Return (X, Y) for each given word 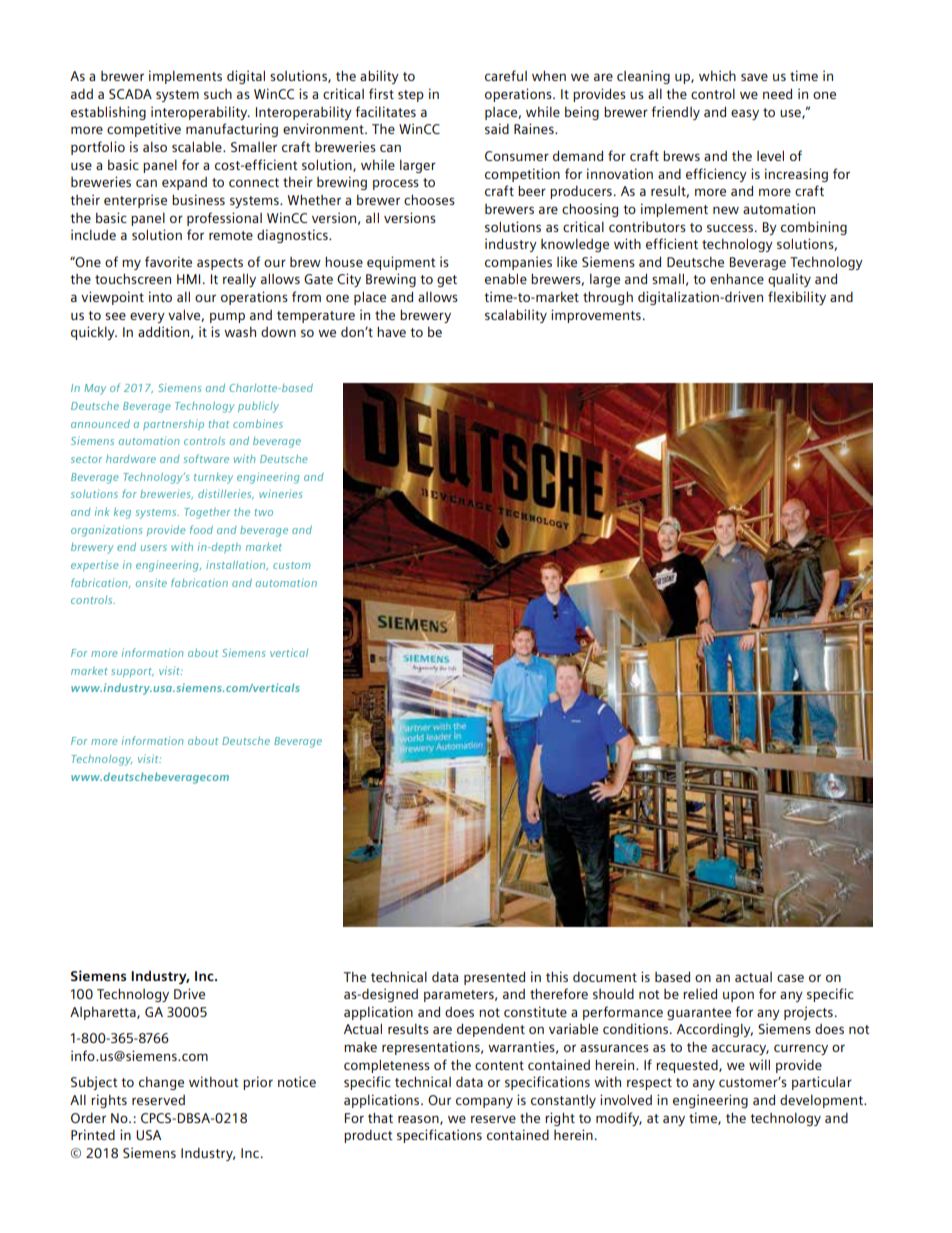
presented (494, 978)
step (411, 96)
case (790, 978)
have (391, 331)
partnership (173, 424)
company (484, 1102)
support (132, 672)
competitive (144, 130)
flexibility (797, 298)
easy (745, 114)
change (161, 1083)
